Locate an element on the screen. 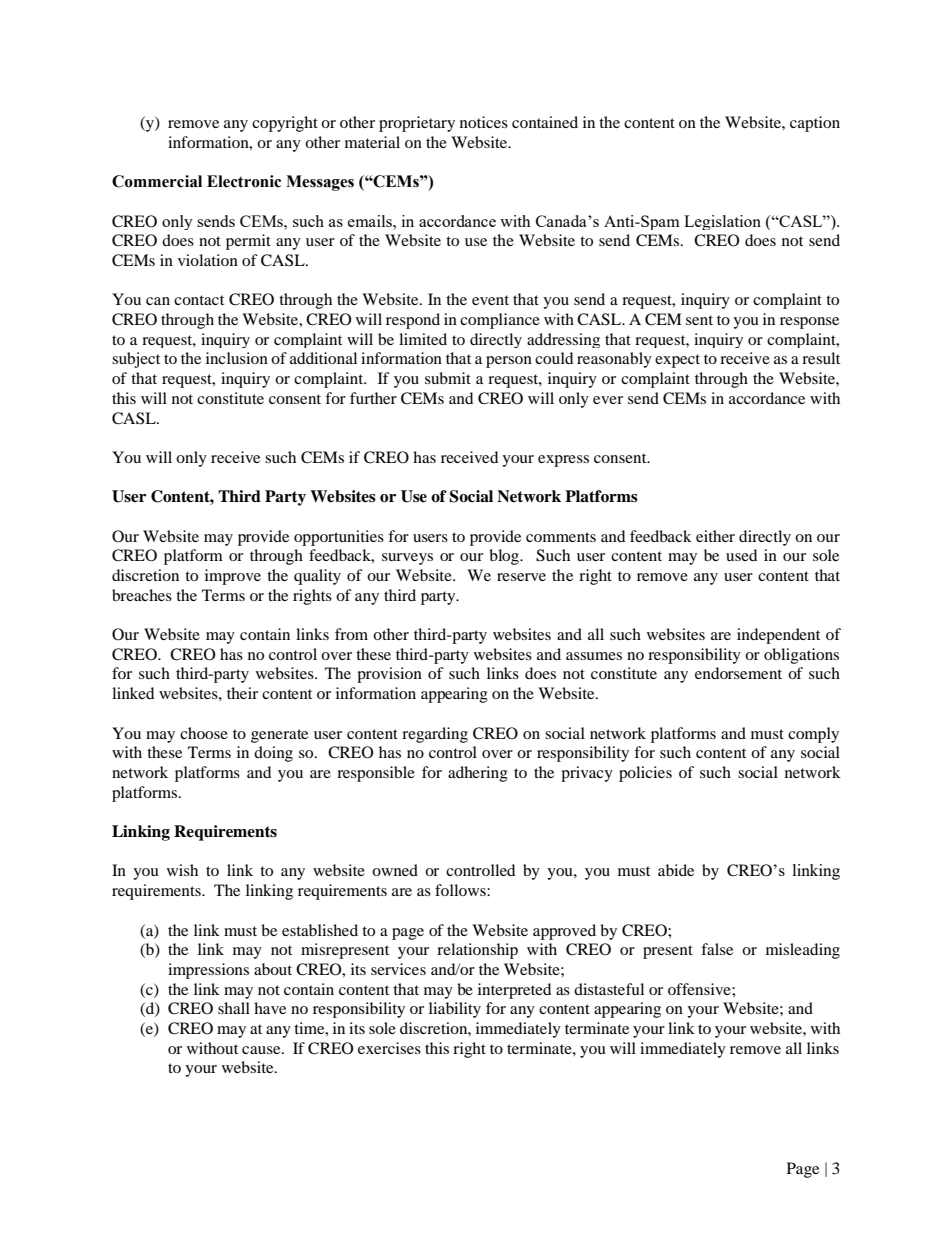 Image resolution: width=952 pixels, height=1233 pixels. provision is located at coordinates (389, 675).
